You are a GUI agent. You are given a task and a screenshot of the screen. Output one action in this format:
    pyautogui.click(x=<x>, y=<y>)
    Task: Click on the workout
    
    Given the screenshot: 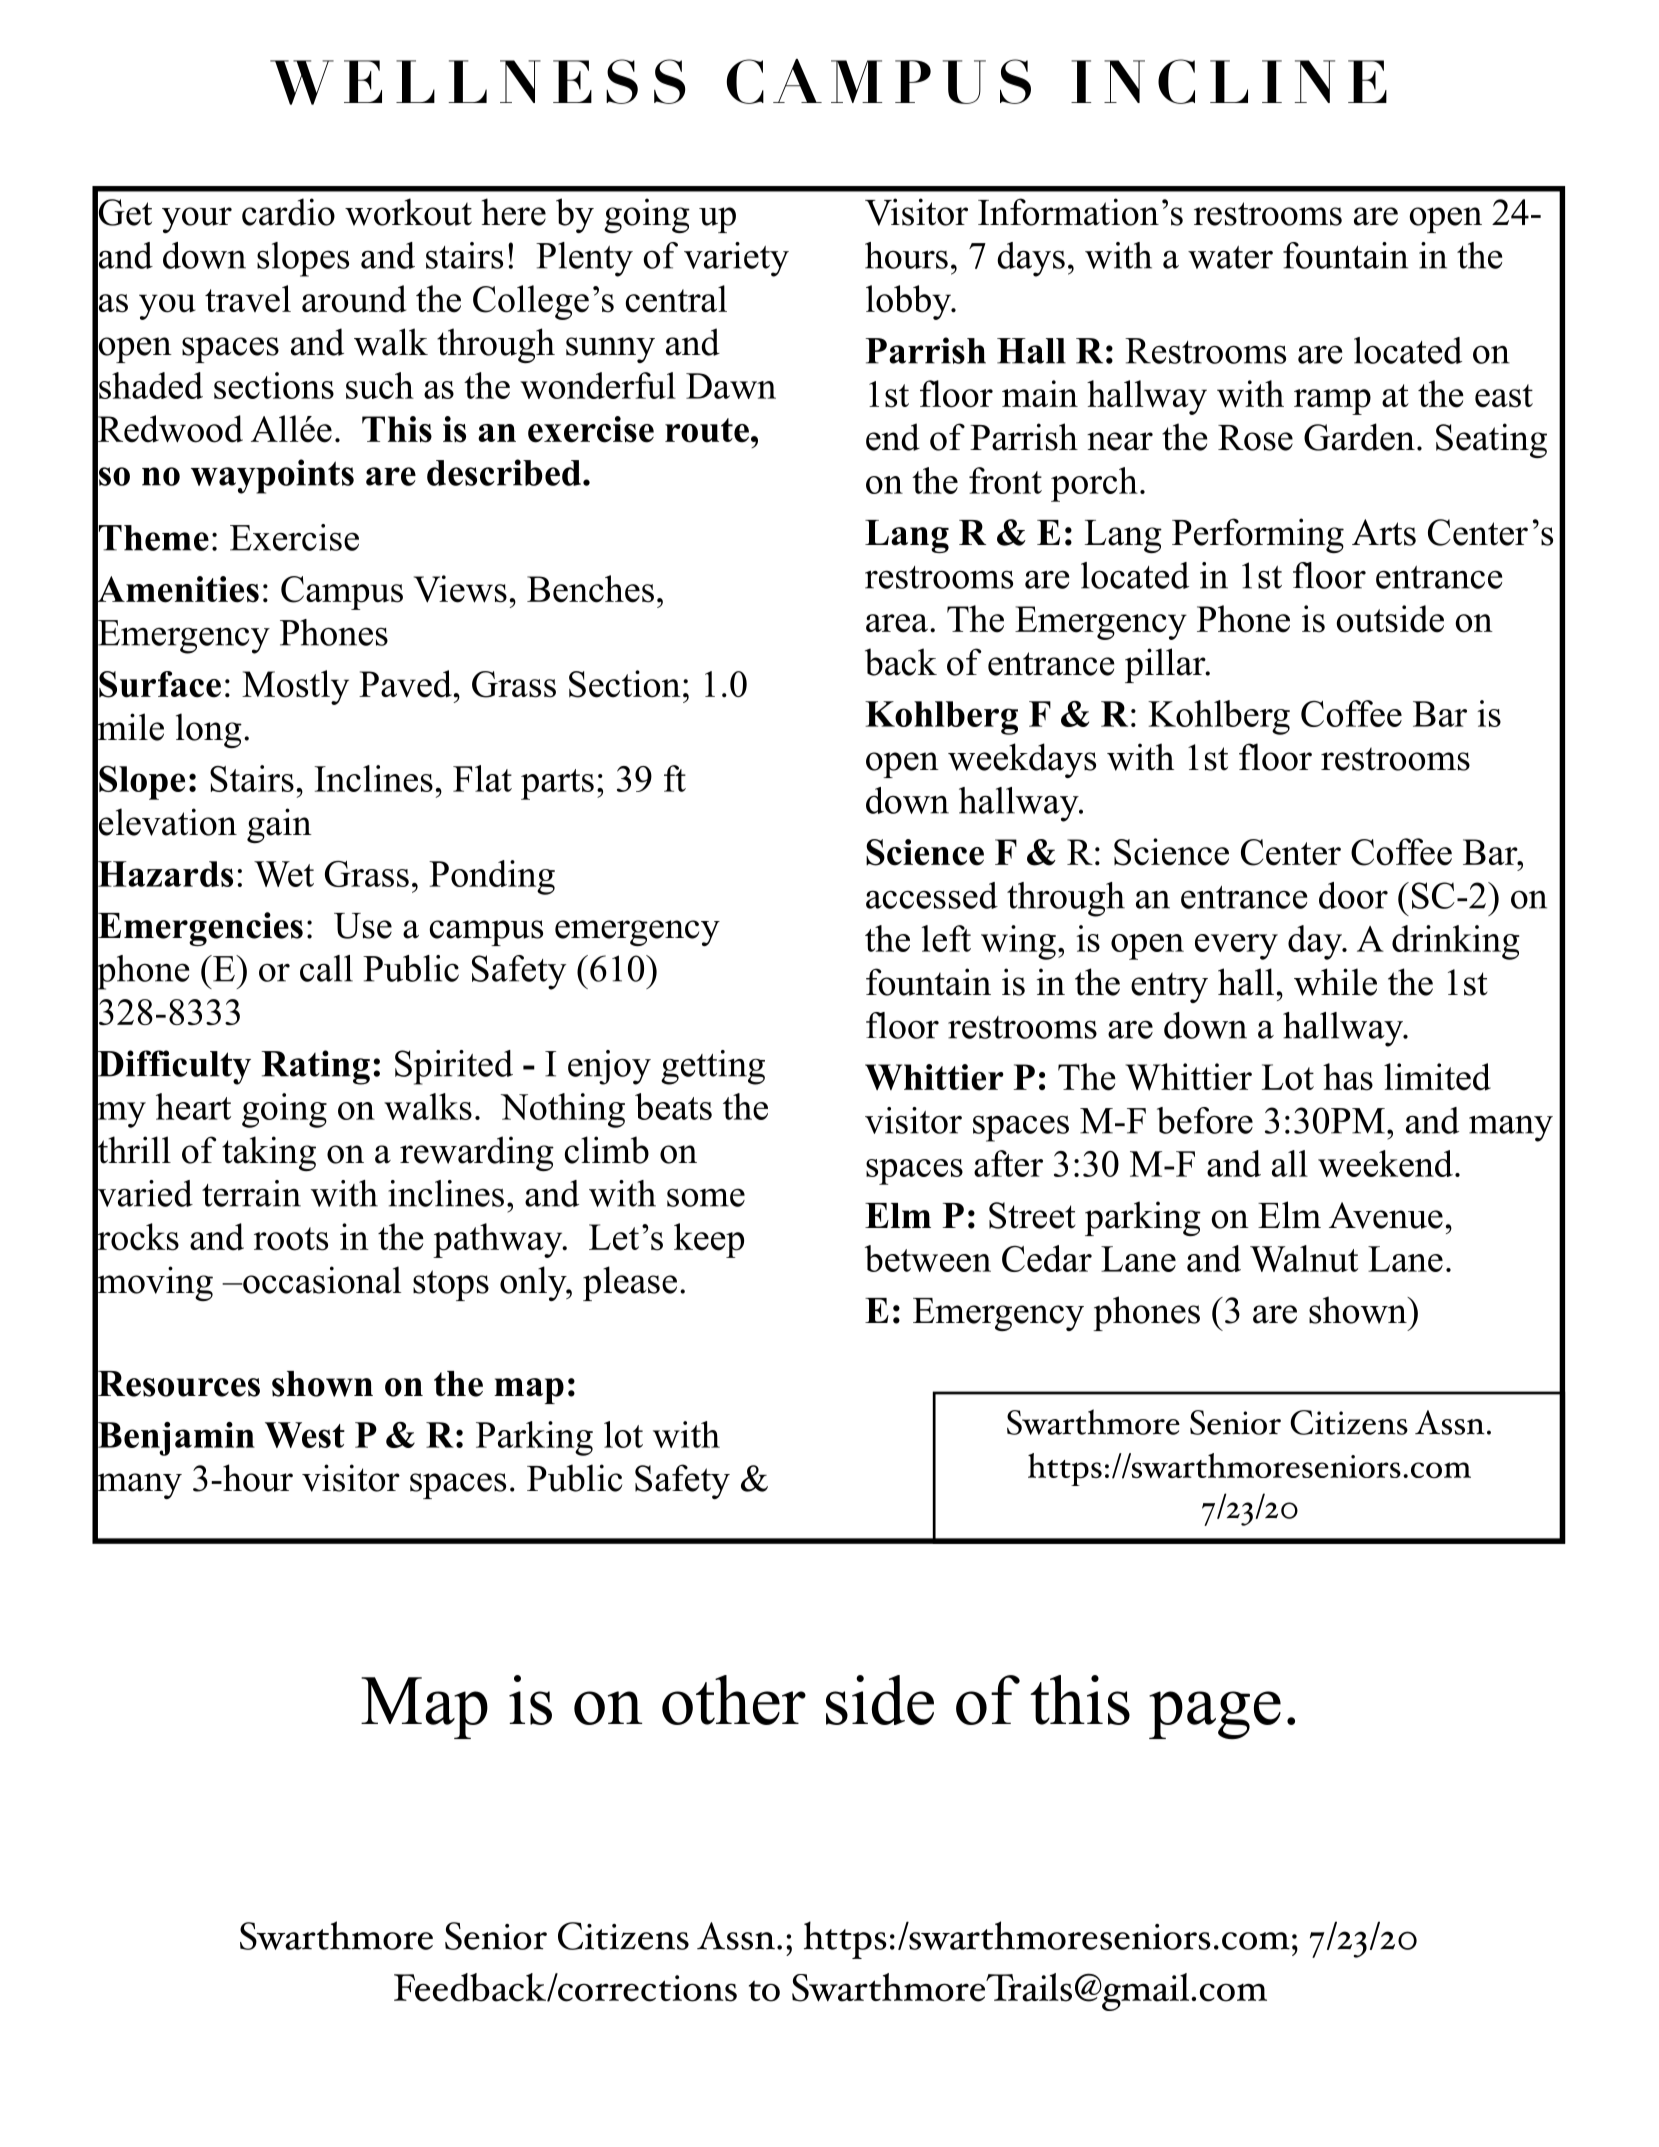 What is the action you would take?
    pyautogui.click(x=408, y=212)
